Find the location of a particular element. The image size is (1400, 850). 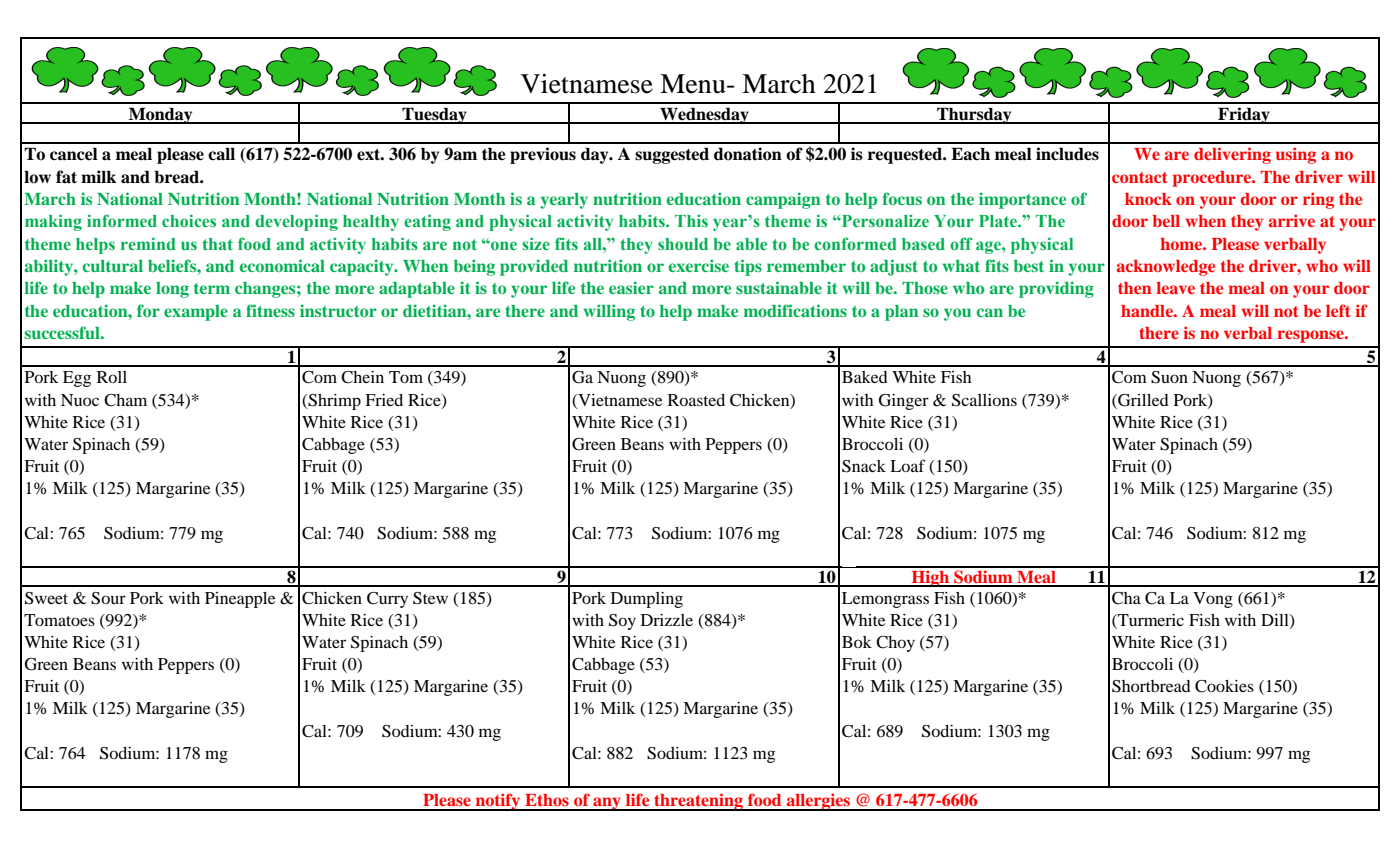

Cham is located at coordinates (125, 400).
